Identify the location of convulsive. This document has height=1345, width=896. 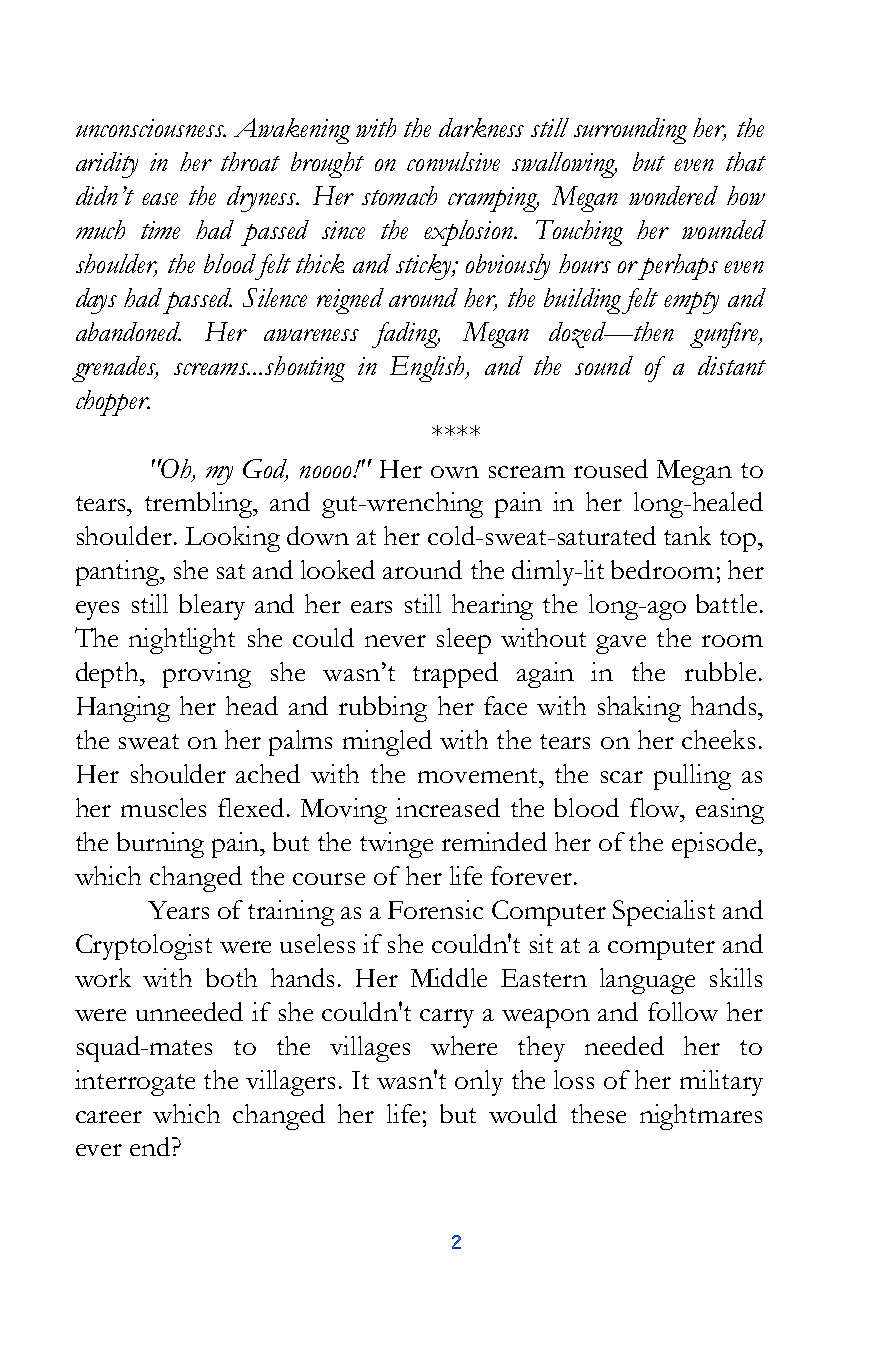
(453, 161).
